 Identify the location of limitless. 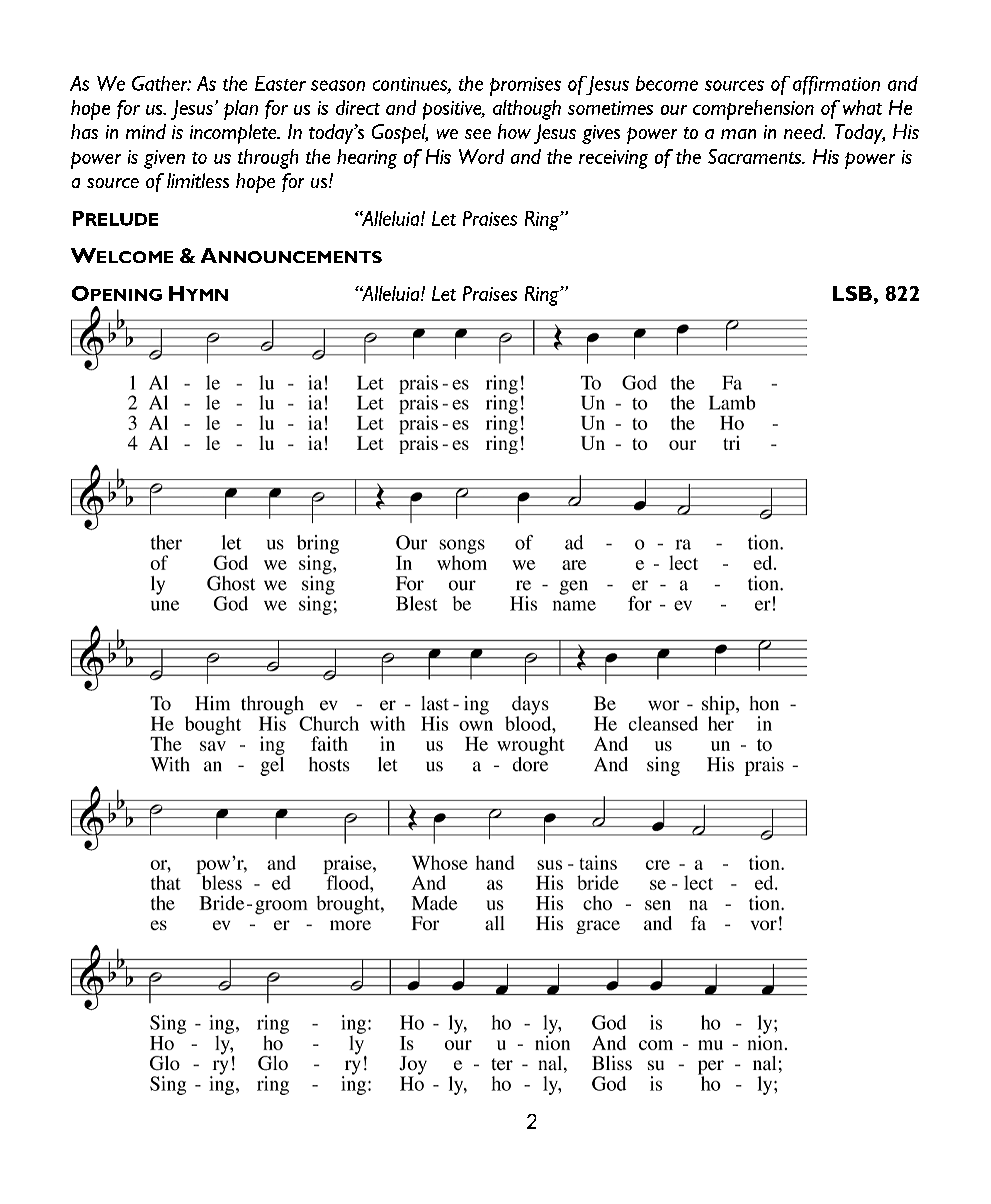
(198, 180).
